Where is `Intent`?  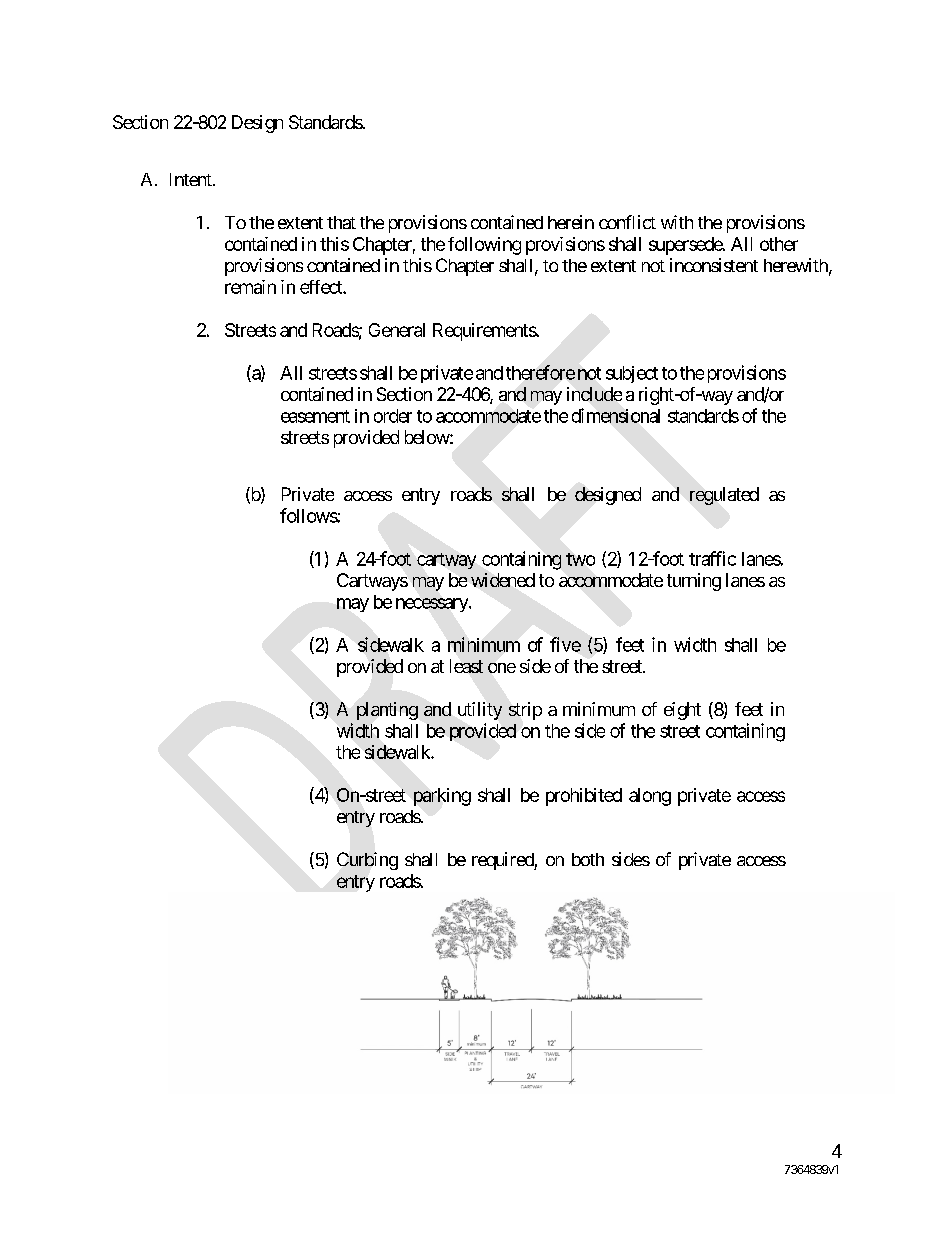 Intent is located at coordinates (192, 179).
